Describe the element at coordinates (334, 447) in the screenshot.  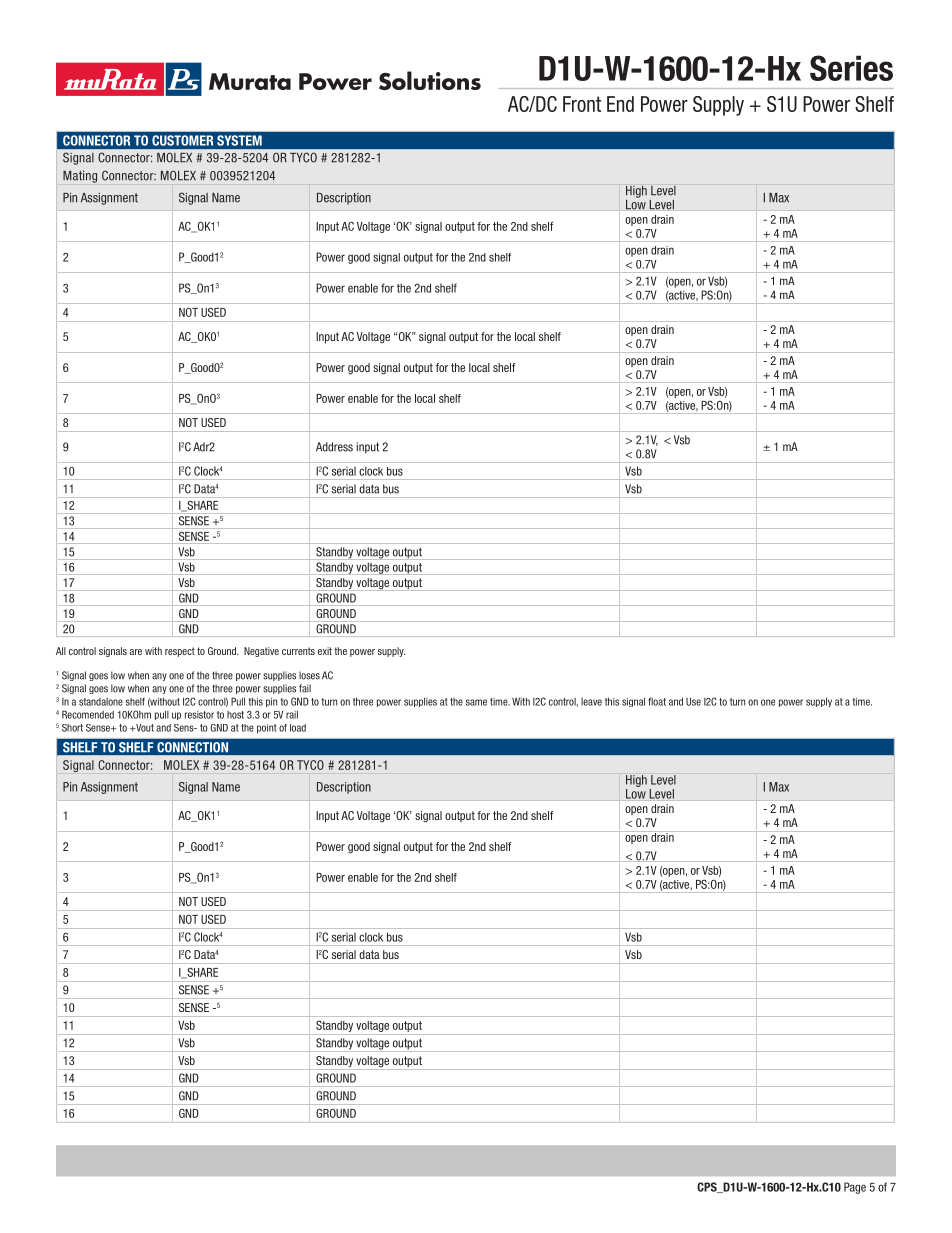
I see `Address` at that location.
